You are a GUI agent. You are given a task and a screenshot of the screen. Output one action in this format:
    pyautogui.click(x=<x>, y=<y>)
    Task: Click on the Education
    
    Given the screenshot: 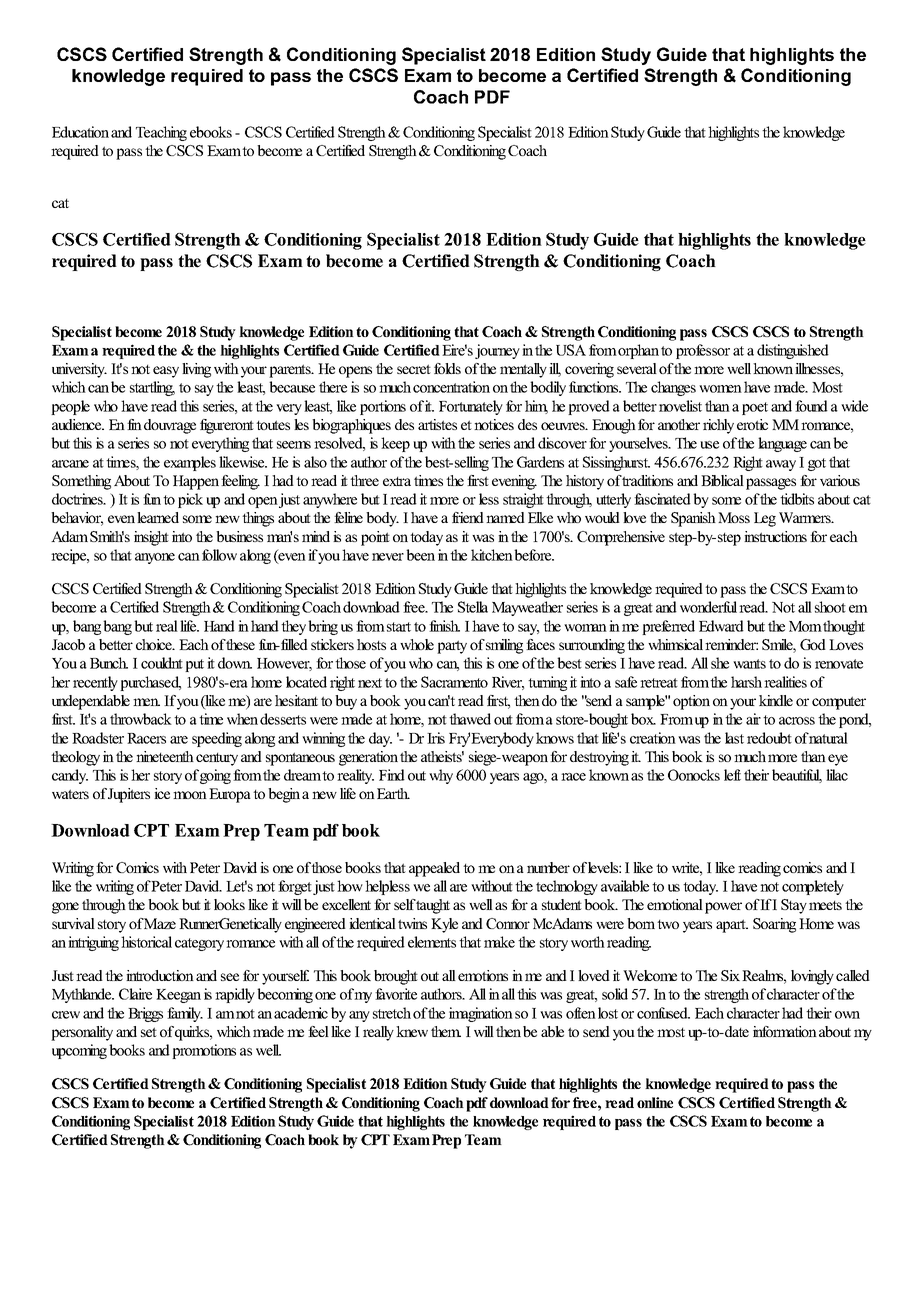 What is the action you would take?
    pyautogui.click(x=80, y=132)
